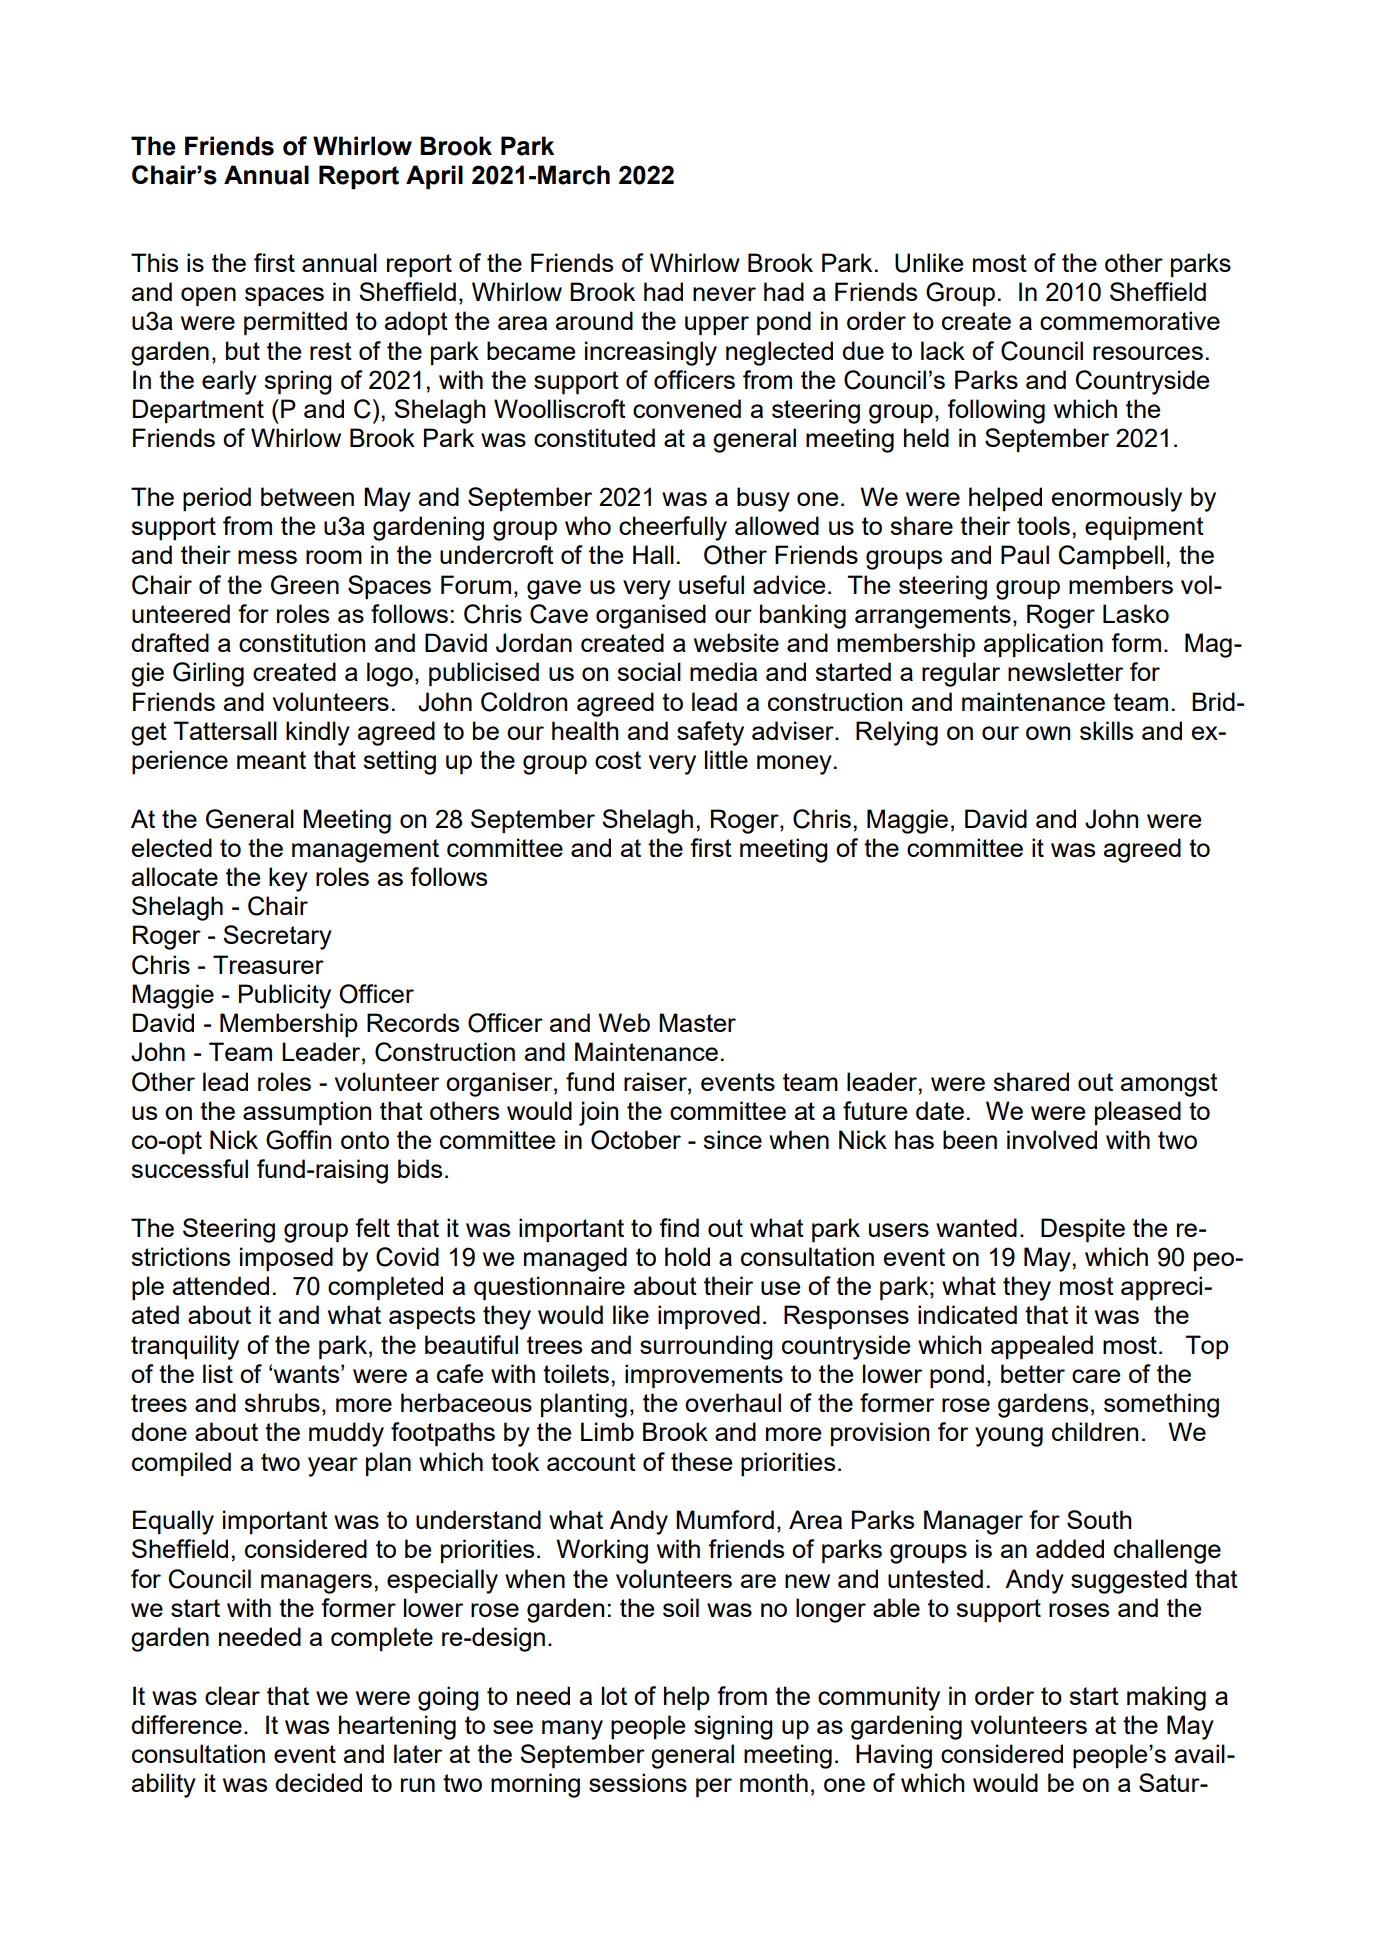 Image resolution: width=1376 pixels, height=1946 pixels. I want to click on never, so click(724, 294).
